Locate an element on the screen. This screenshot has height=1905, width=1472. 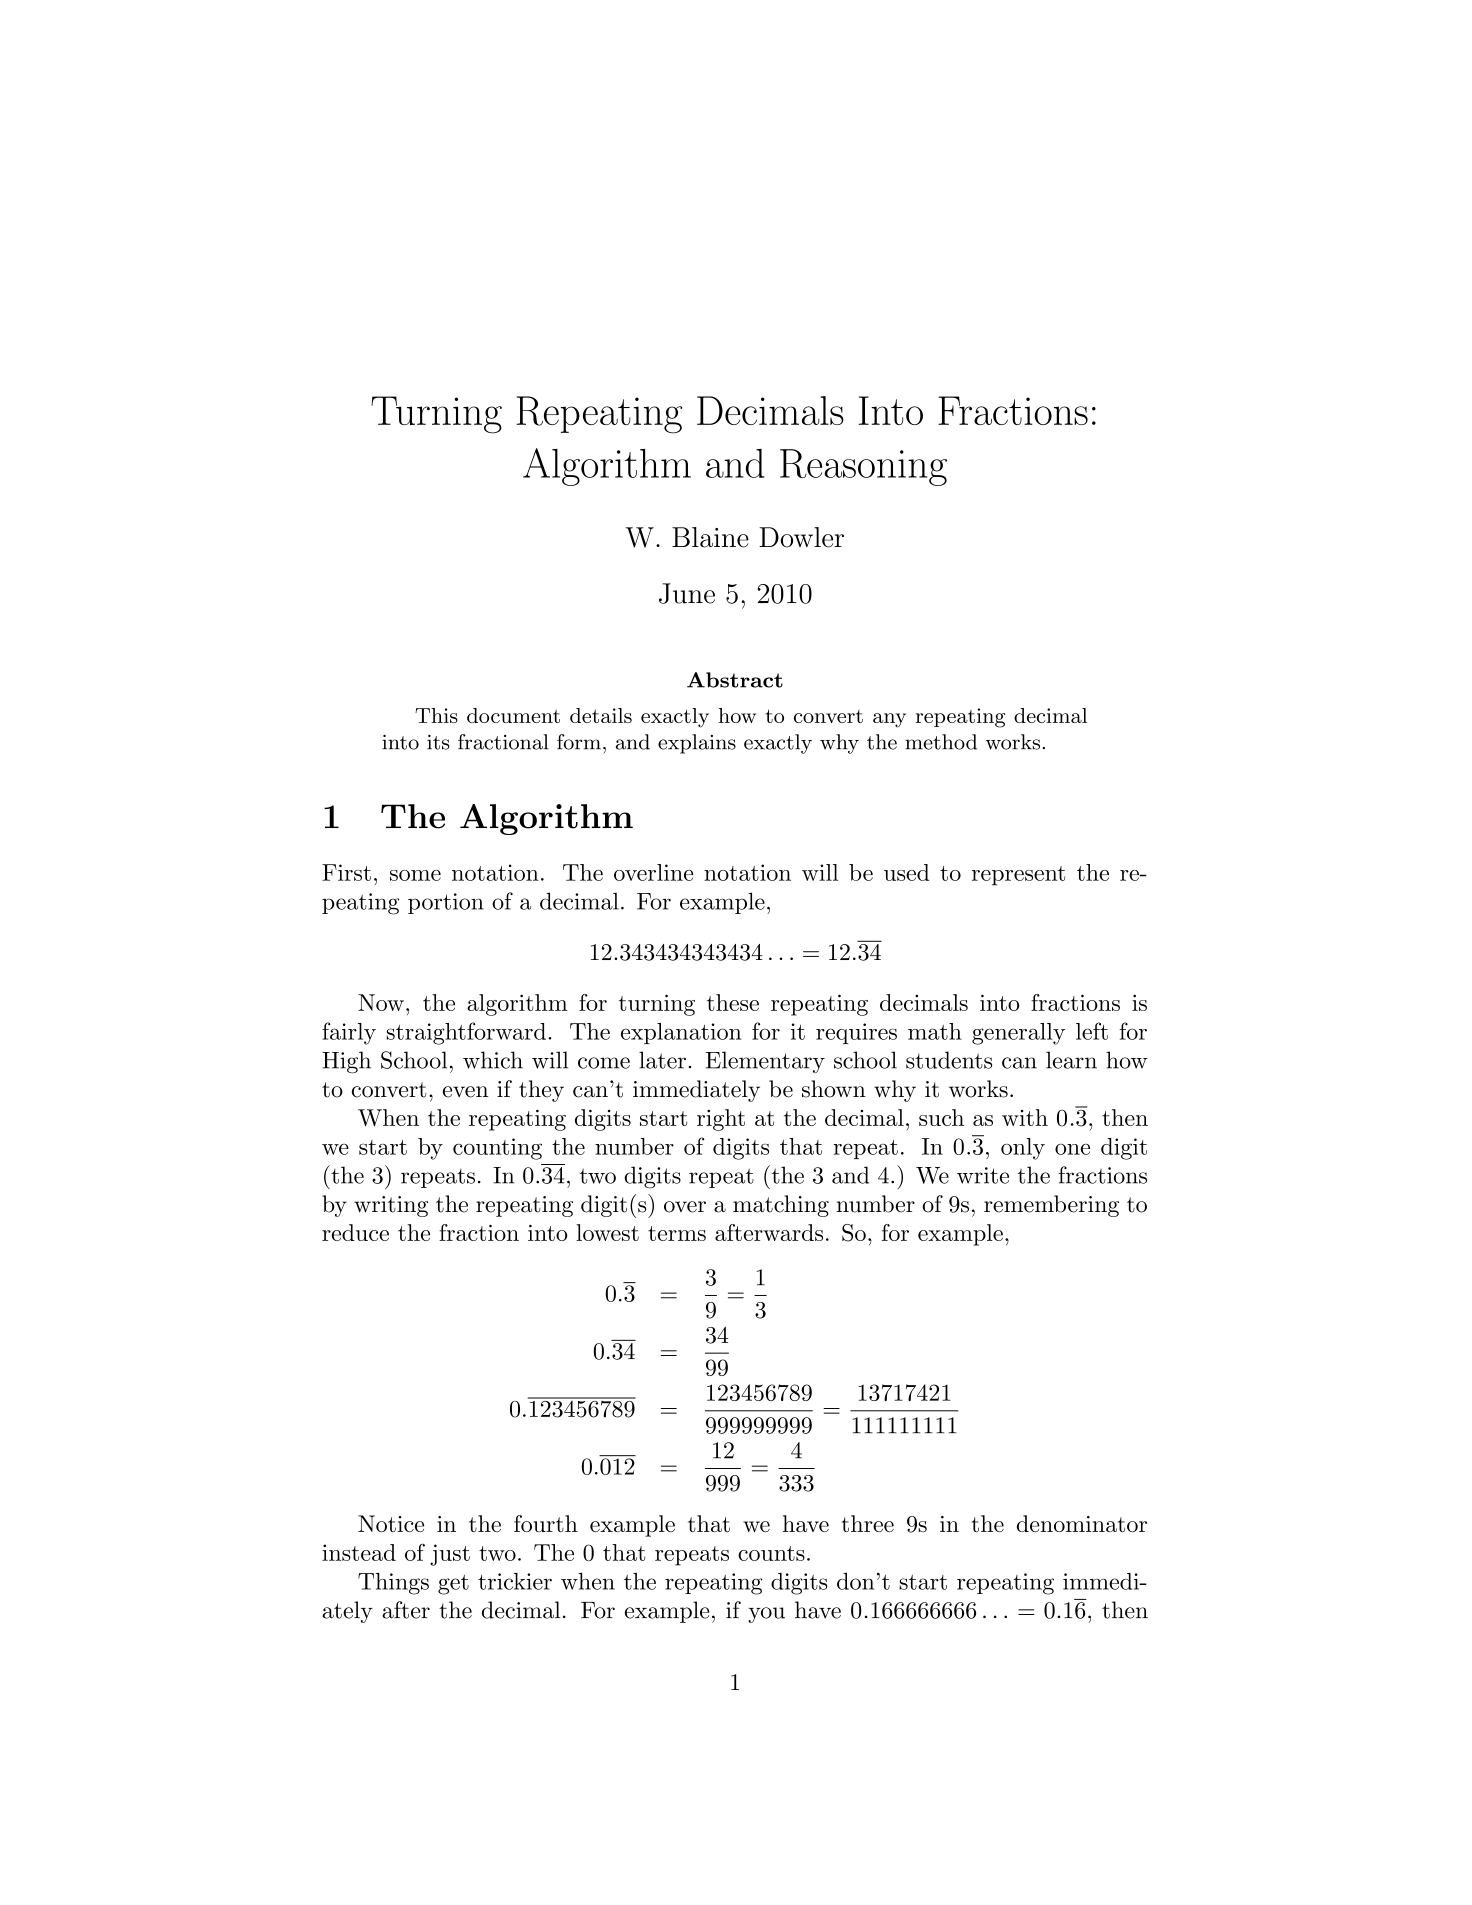
Blaine is located at coordinates (710, 537).
